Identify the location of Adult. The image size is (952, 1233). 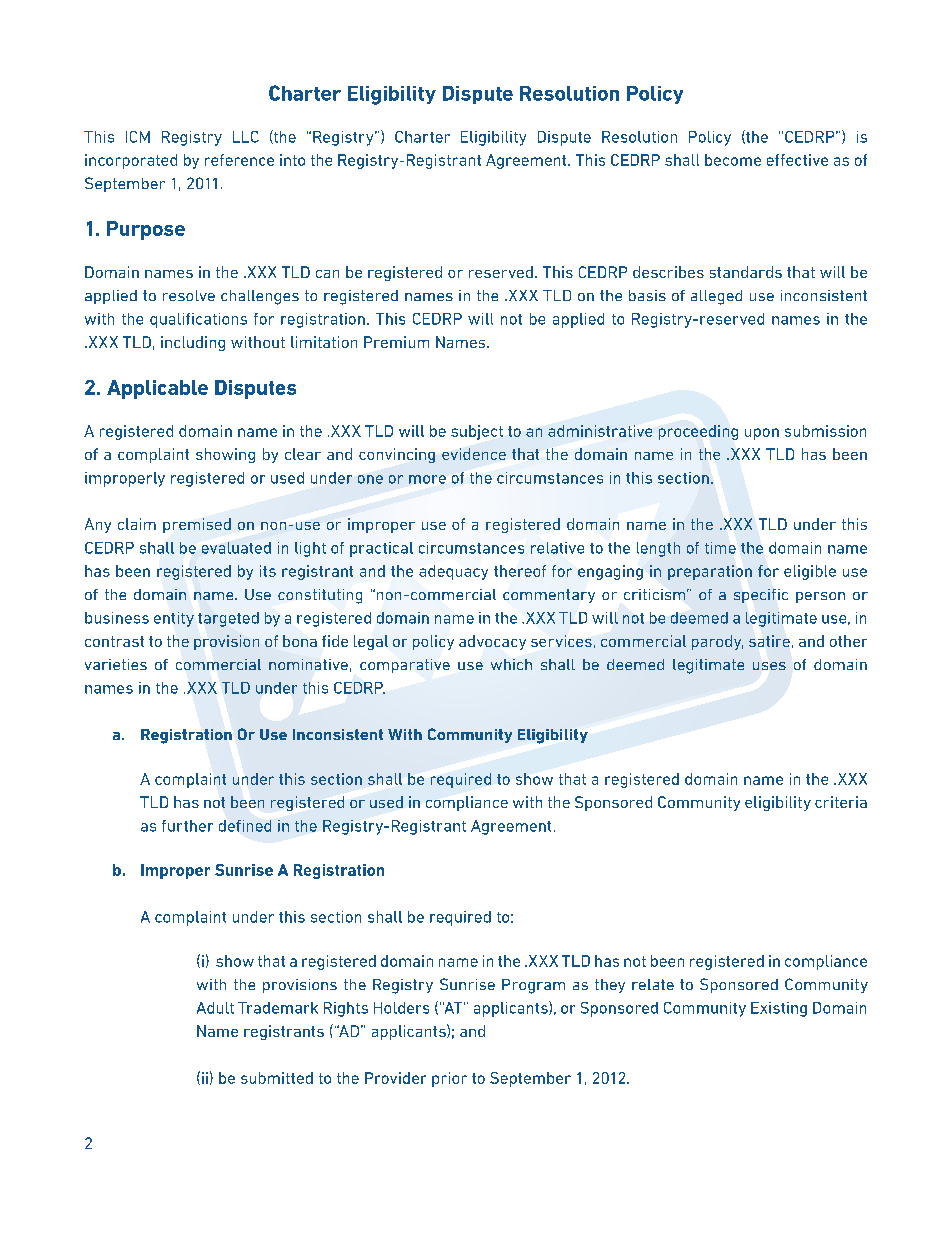
(215, 1008).
